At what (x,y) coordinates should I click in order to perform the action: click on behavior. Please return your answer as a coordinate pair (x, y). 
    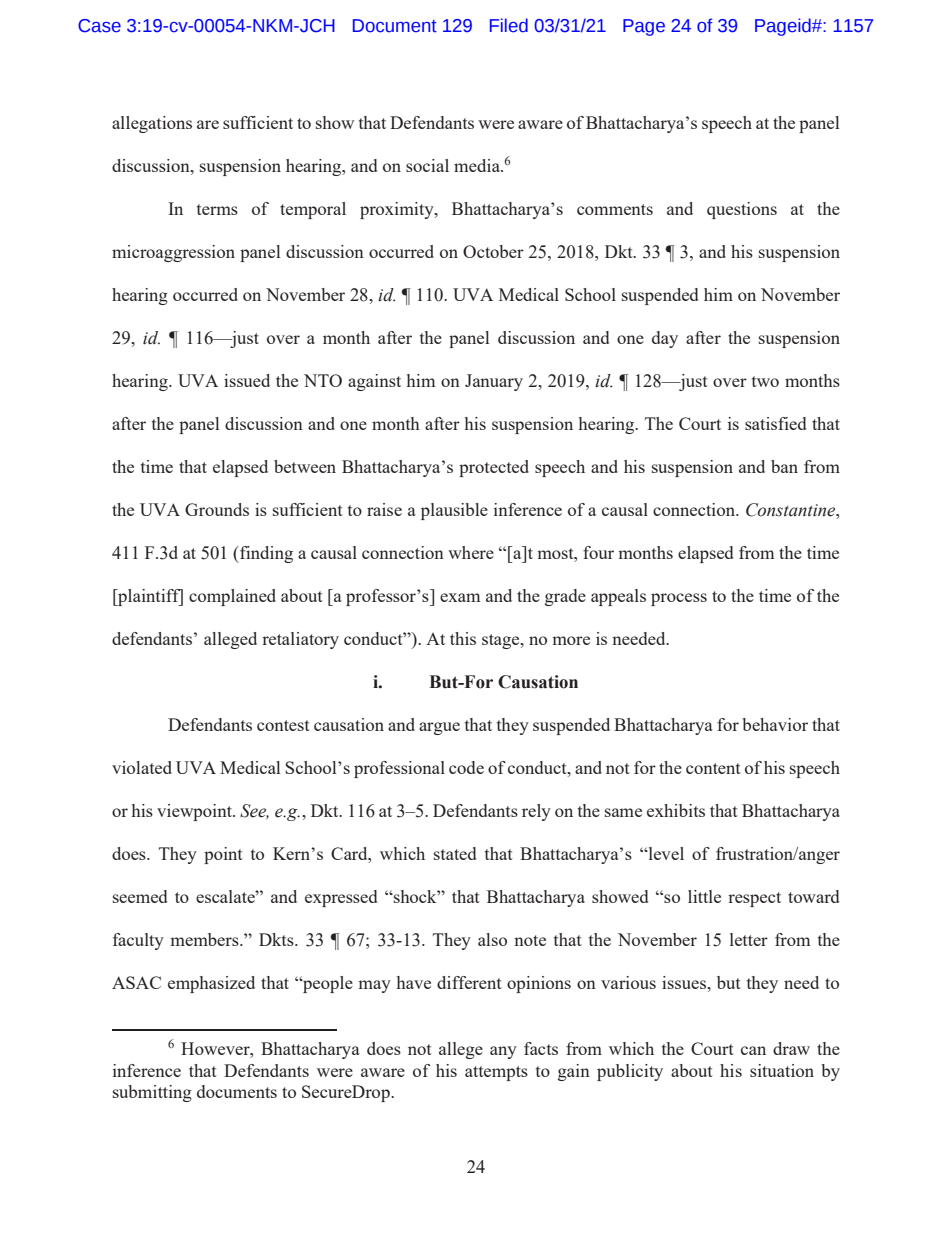
    Looking at the image, I should click on (775, 724).
